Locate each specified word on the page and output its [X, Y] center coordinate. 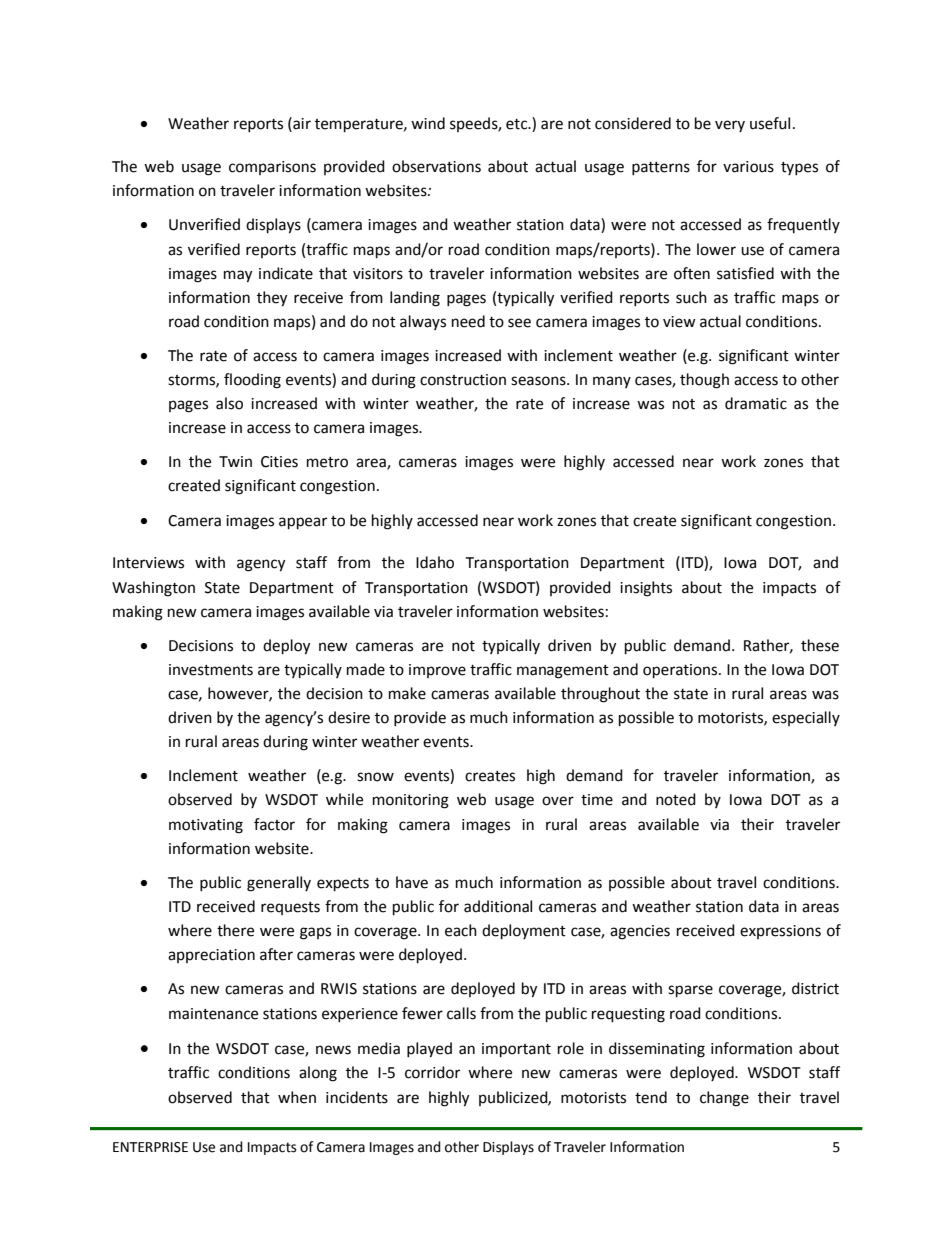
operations [681, 671]
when [297, 1097]
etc [518, 124]
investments [211, 670]
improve [437, 671]
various [748, 167]
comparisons [272, 168]
